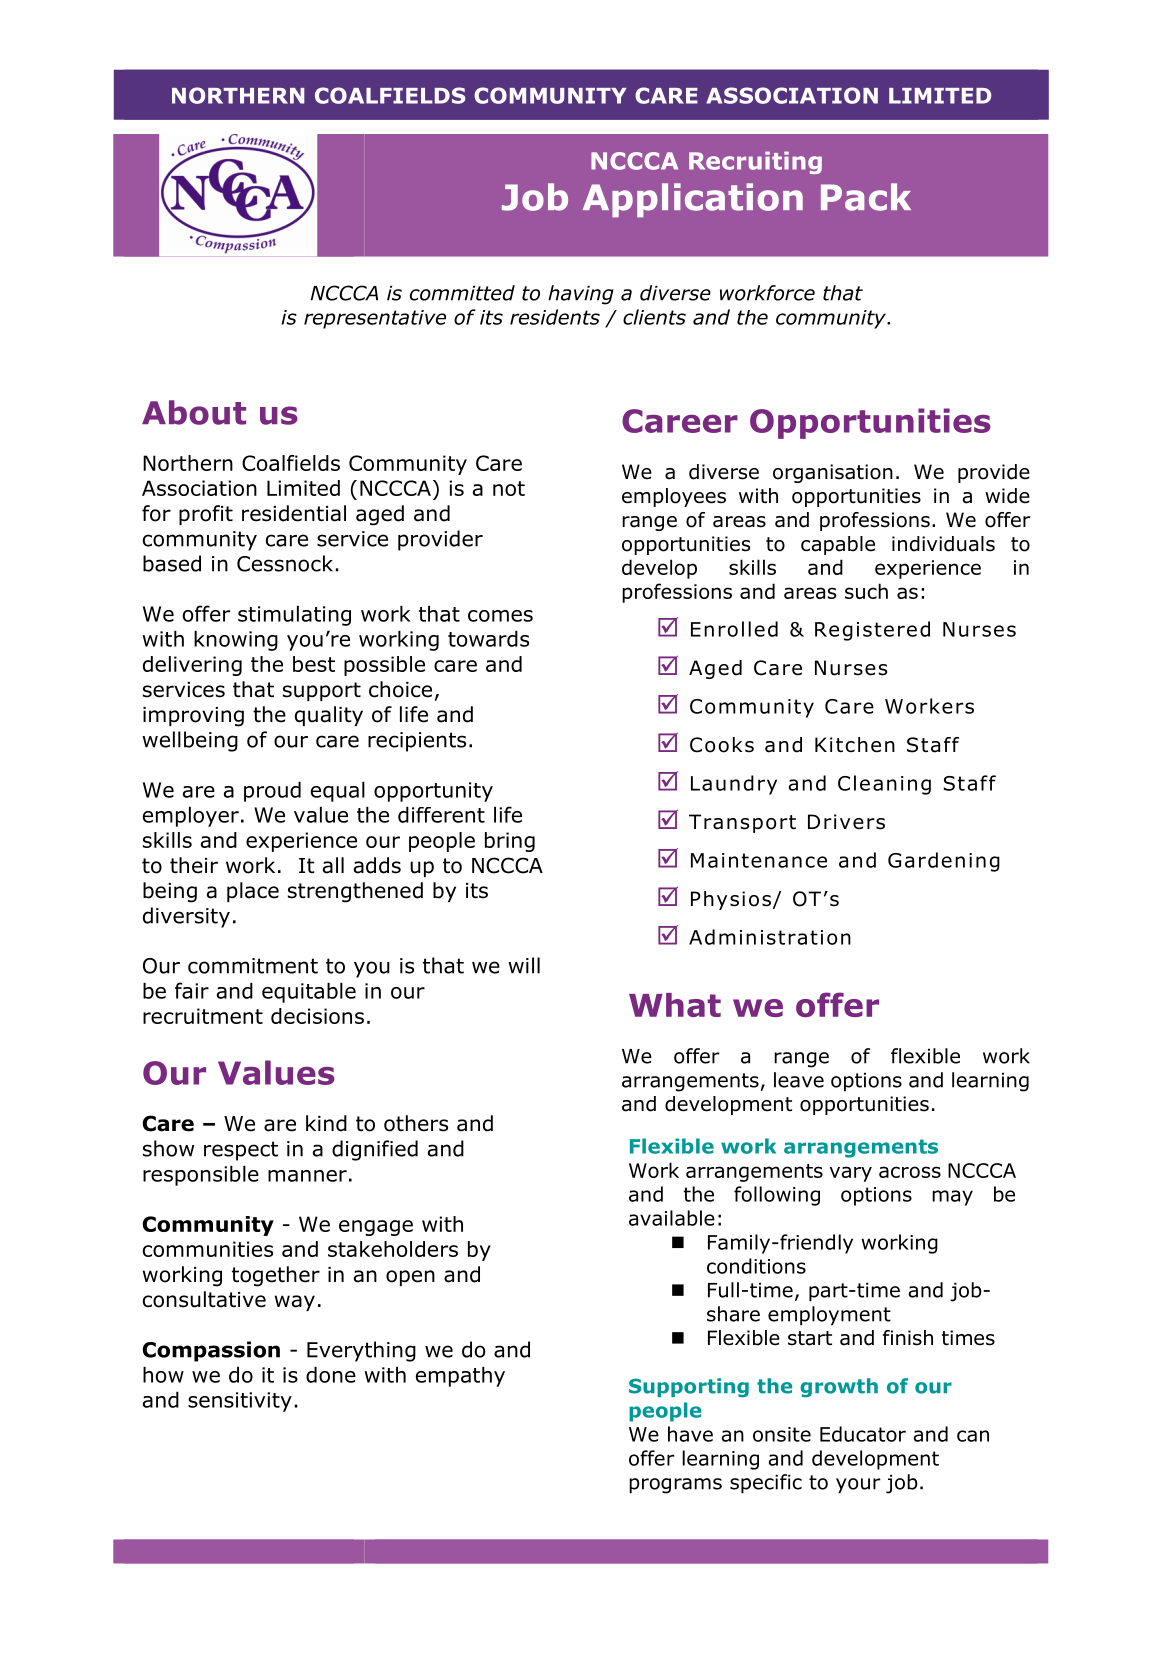 The image size is (1172, 1658). Describe the element at coordinates (672, 1218) in the screenshot. I see `available` at that location.
